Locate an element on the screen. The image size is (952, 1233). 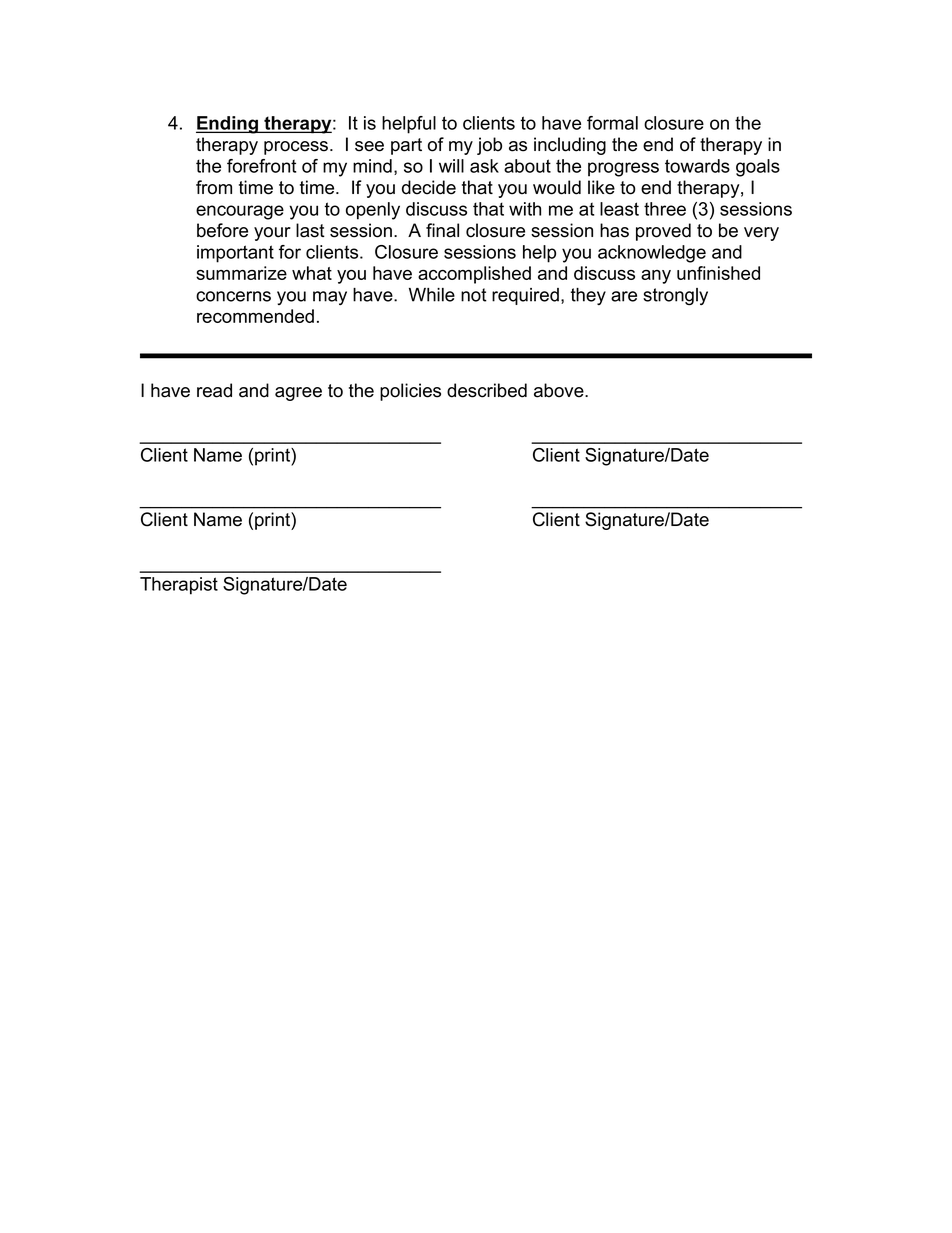
towards is located at coordinates (697, 166).
